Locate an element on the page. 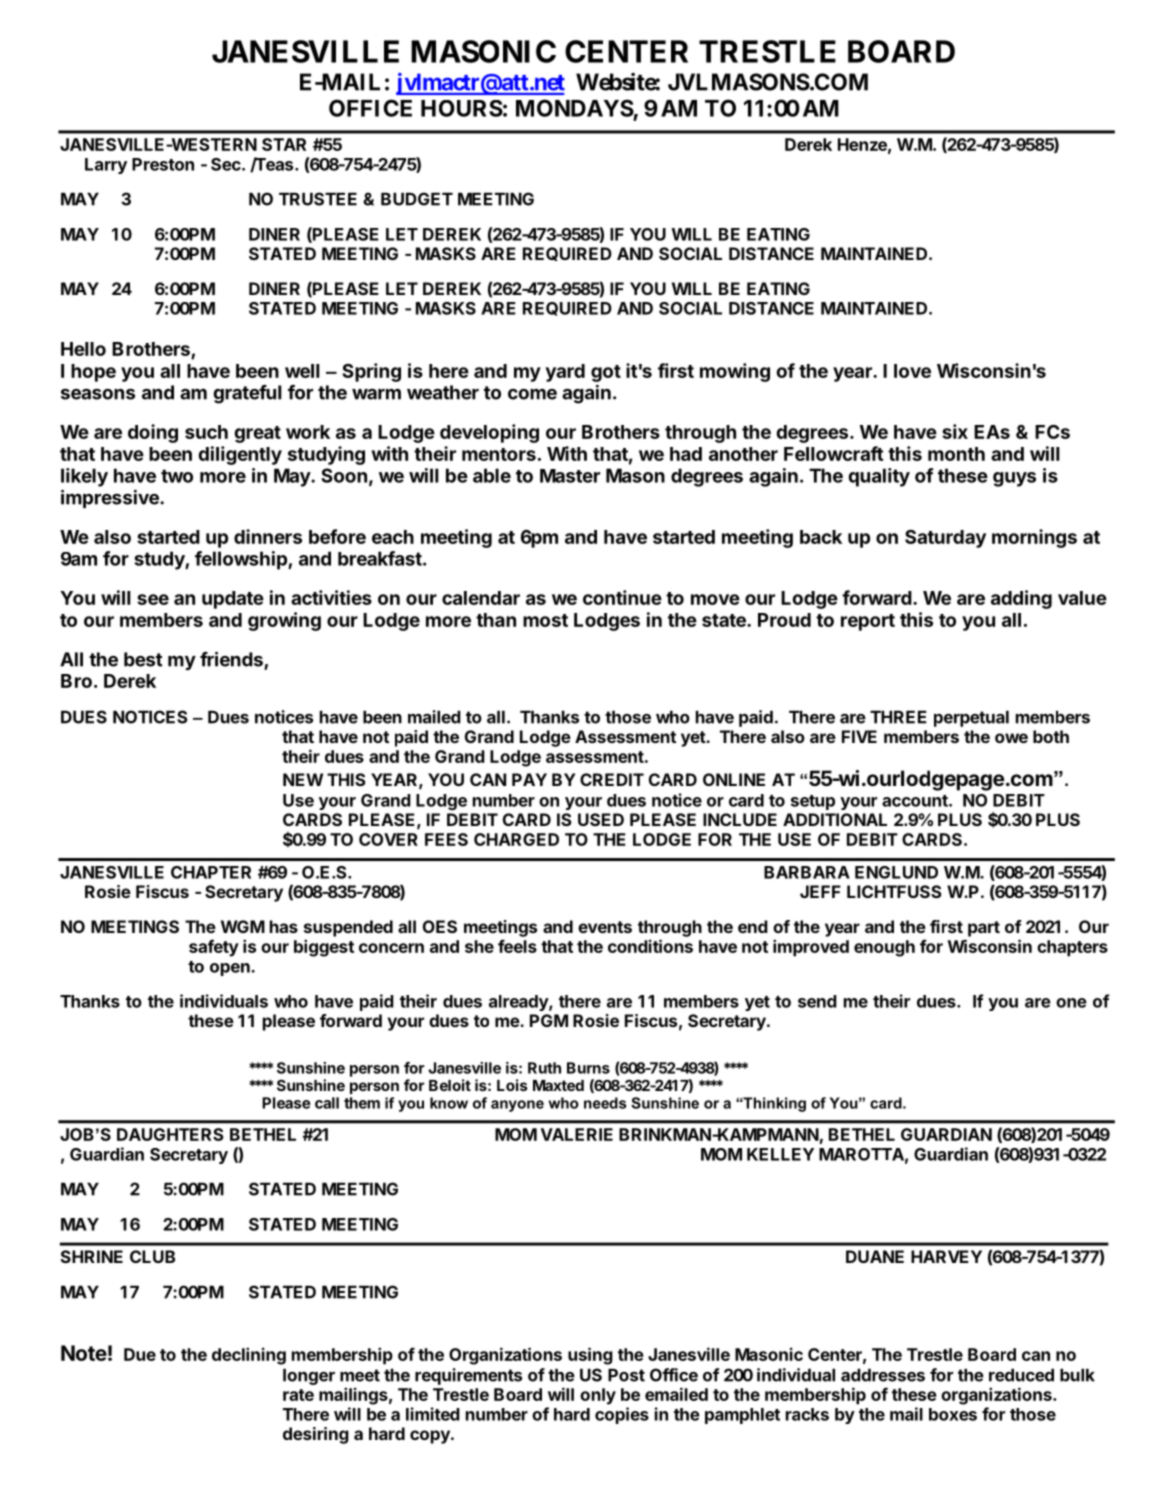 This document has width=1163, height=1505. boxes is located at coordinates (953, 1414).
